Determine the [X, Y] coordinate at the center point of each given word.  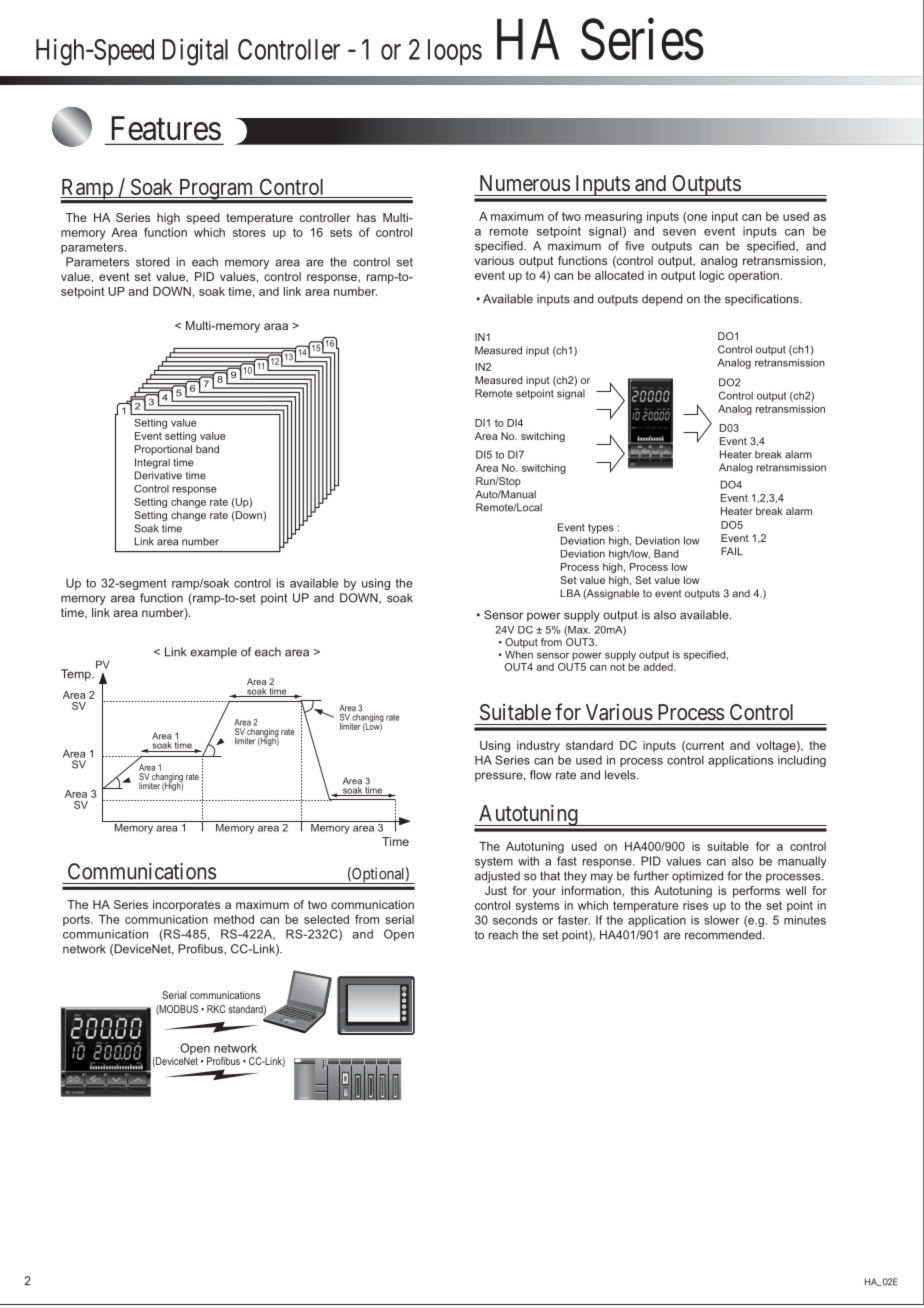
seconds [515, 920]
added [659, 667]
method [234, 919]
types [601, 529]
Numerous [525, 183]
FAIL [732, 551]
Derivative [158, 475]
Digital [195, 52]
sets [341, 232]
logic [712, 277]
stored [153, 262]
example [213, 653]
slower [722, 920]
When [519, 654]
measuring [613, 218]
